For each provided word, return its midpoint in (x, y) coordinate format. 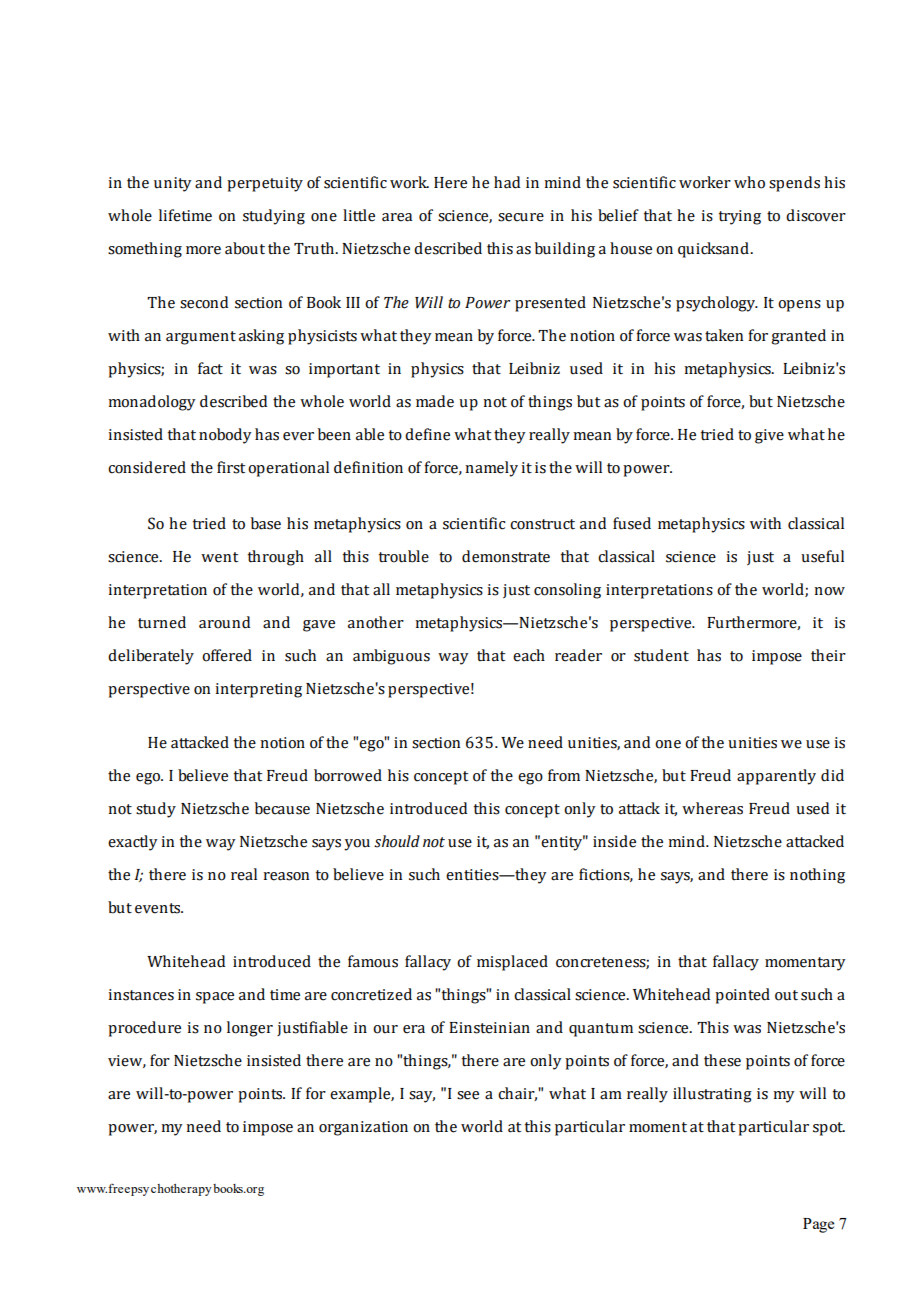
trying (740, 217)
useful (822, 556)
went (219, 557)
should (397, 841)
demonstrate (506, 556)
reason (286, 876)
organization (363, 1128)
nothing (817, 876)
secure (521, 217)
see (468, 1095)
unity (173, 184)
